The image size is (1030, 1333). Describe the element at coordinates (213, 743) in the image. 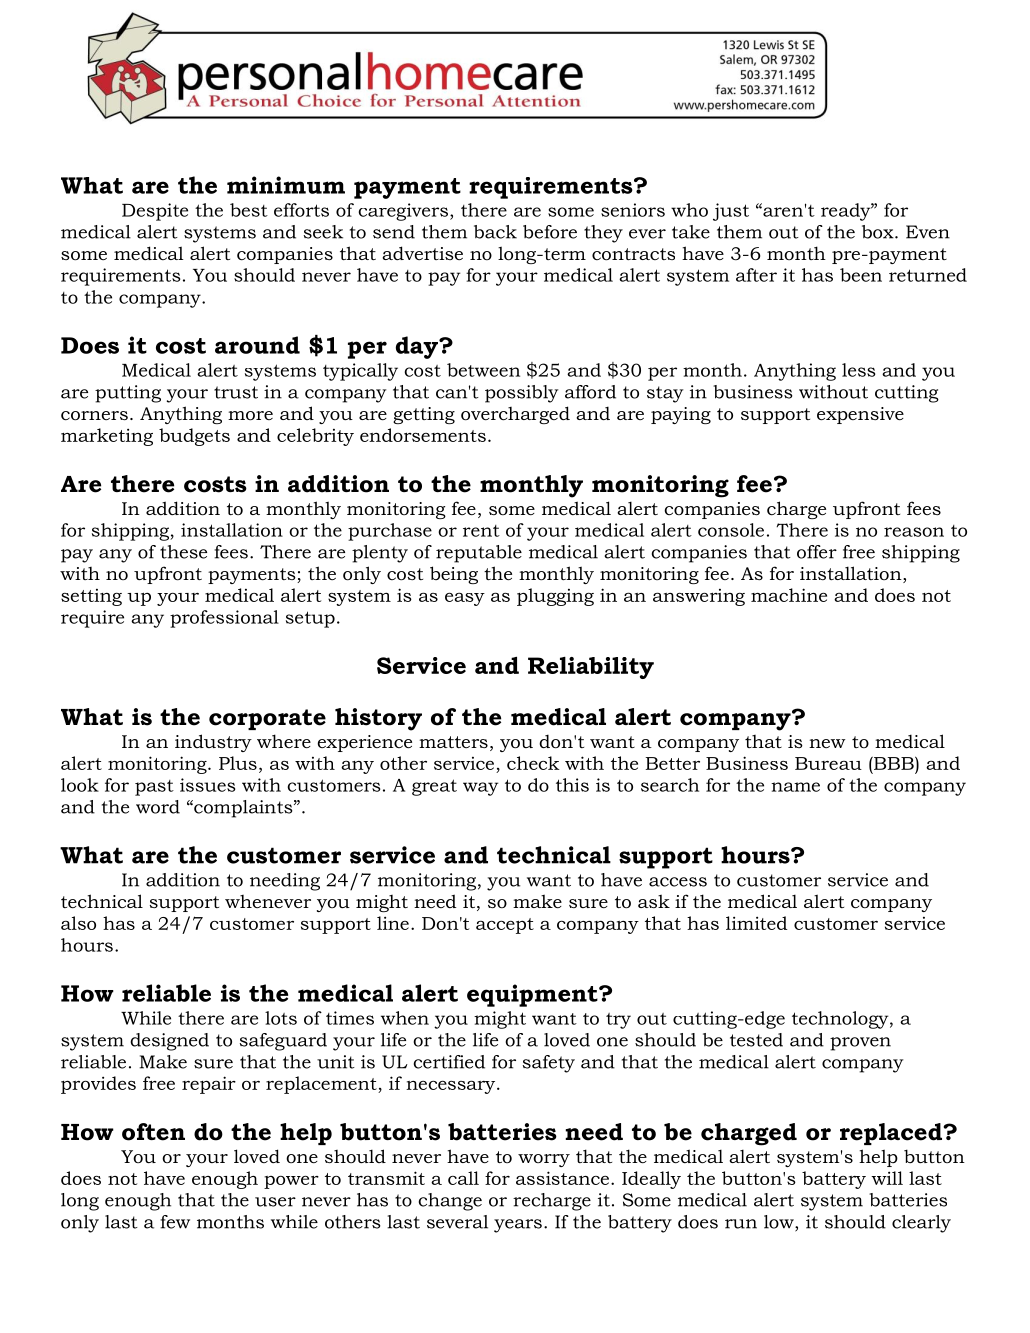

I see `industry` at that location.
